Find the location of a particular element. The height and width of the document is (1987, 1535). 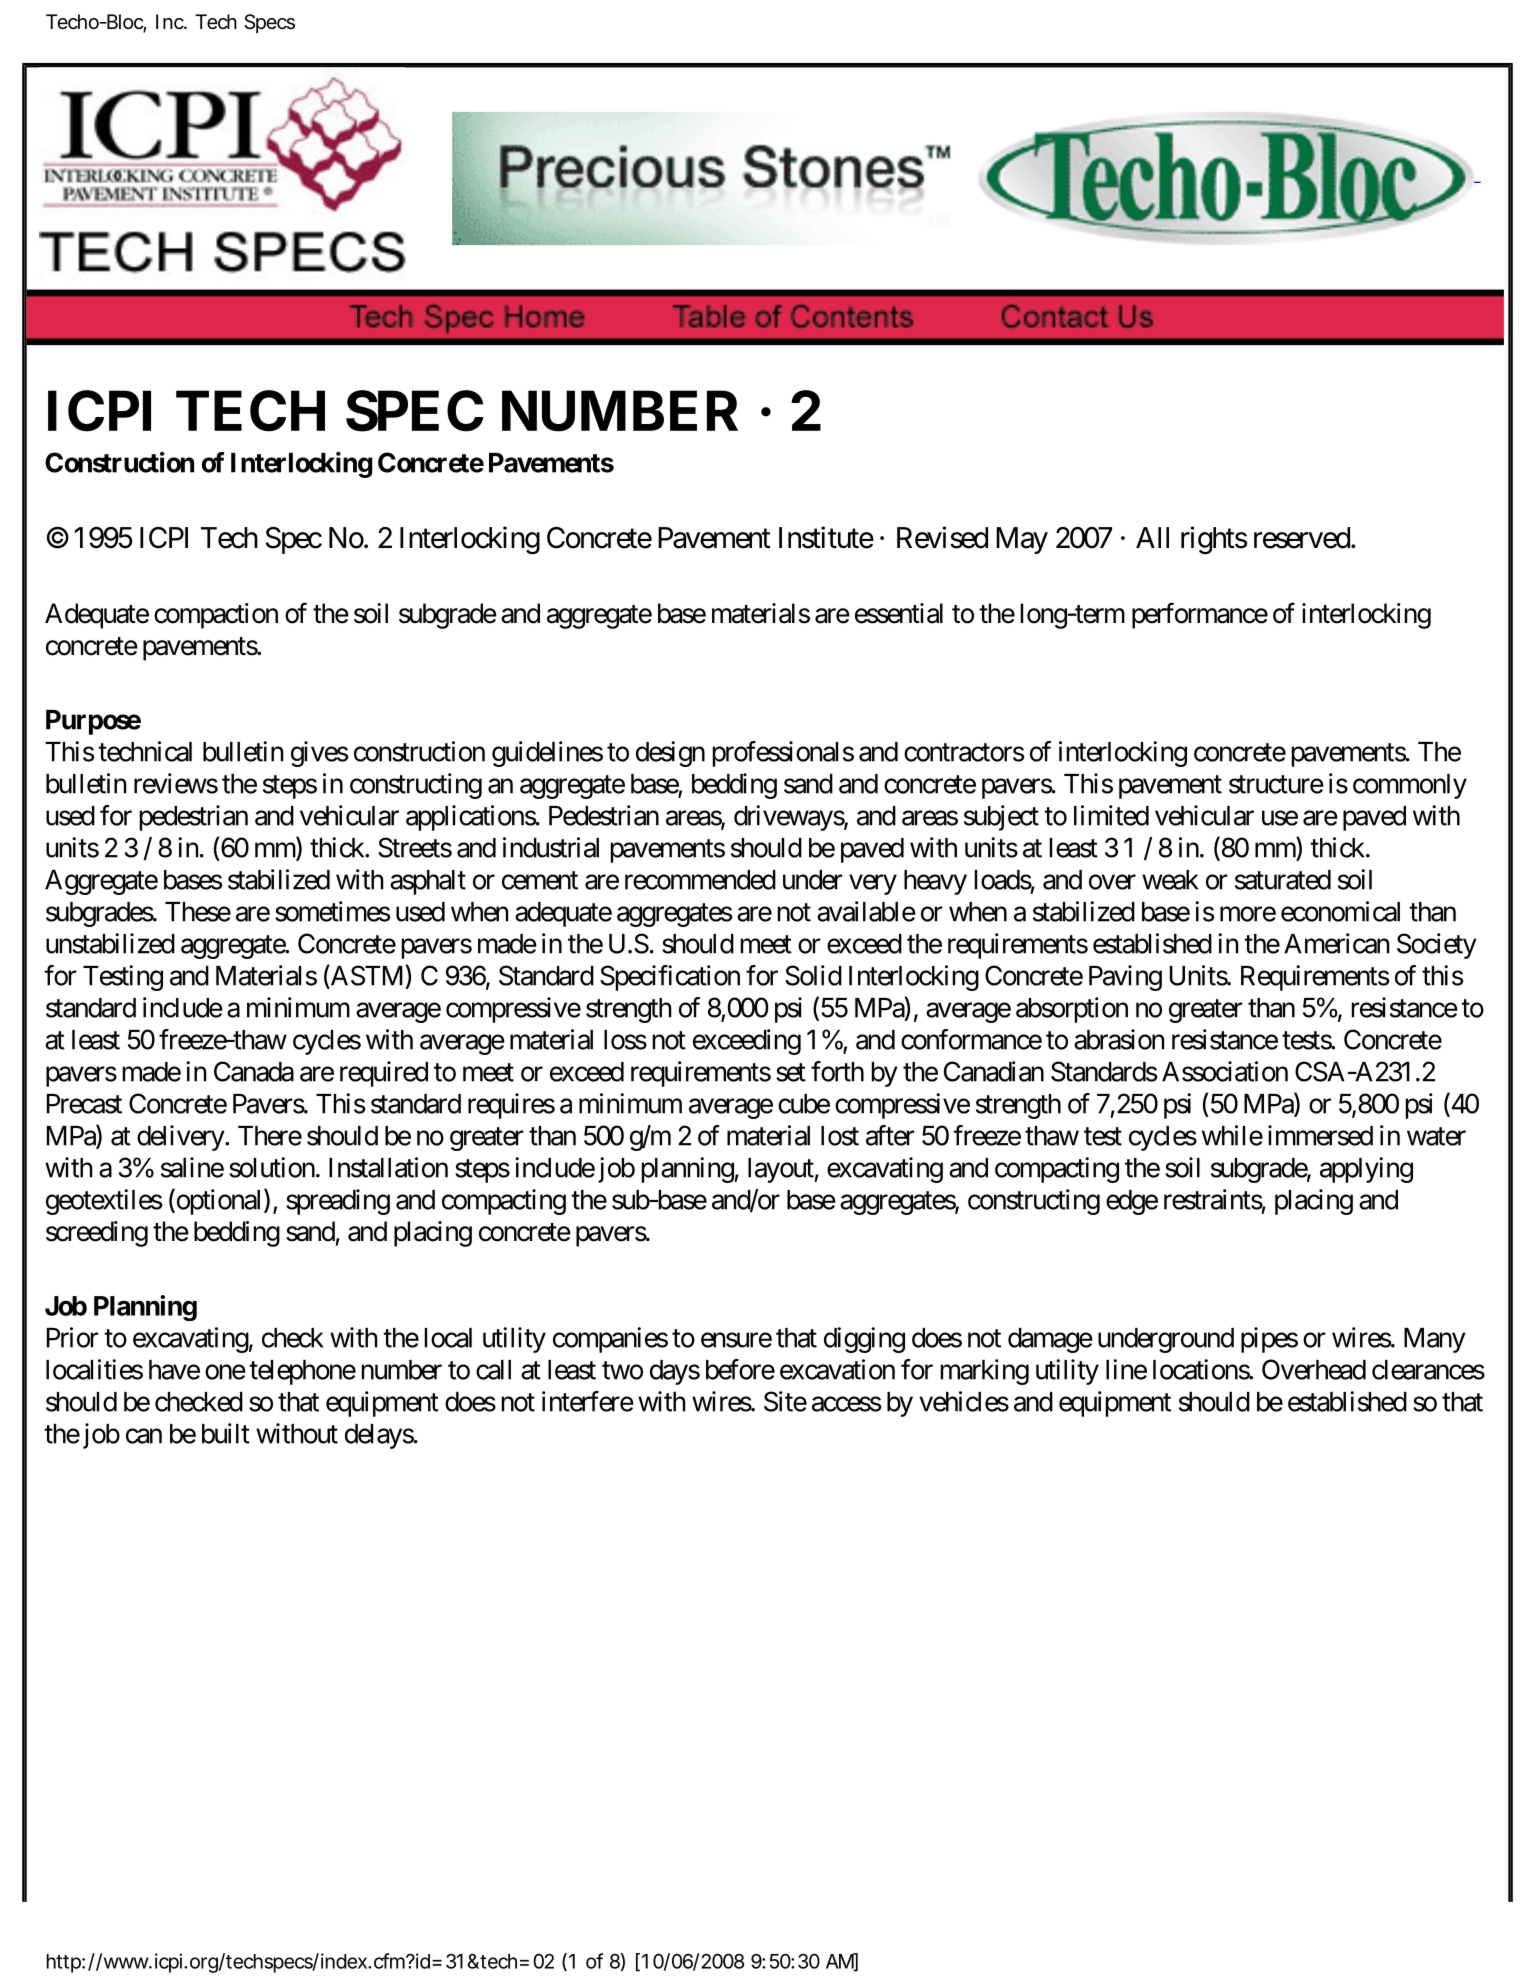

industrial is located at coordinates (551, 847).
